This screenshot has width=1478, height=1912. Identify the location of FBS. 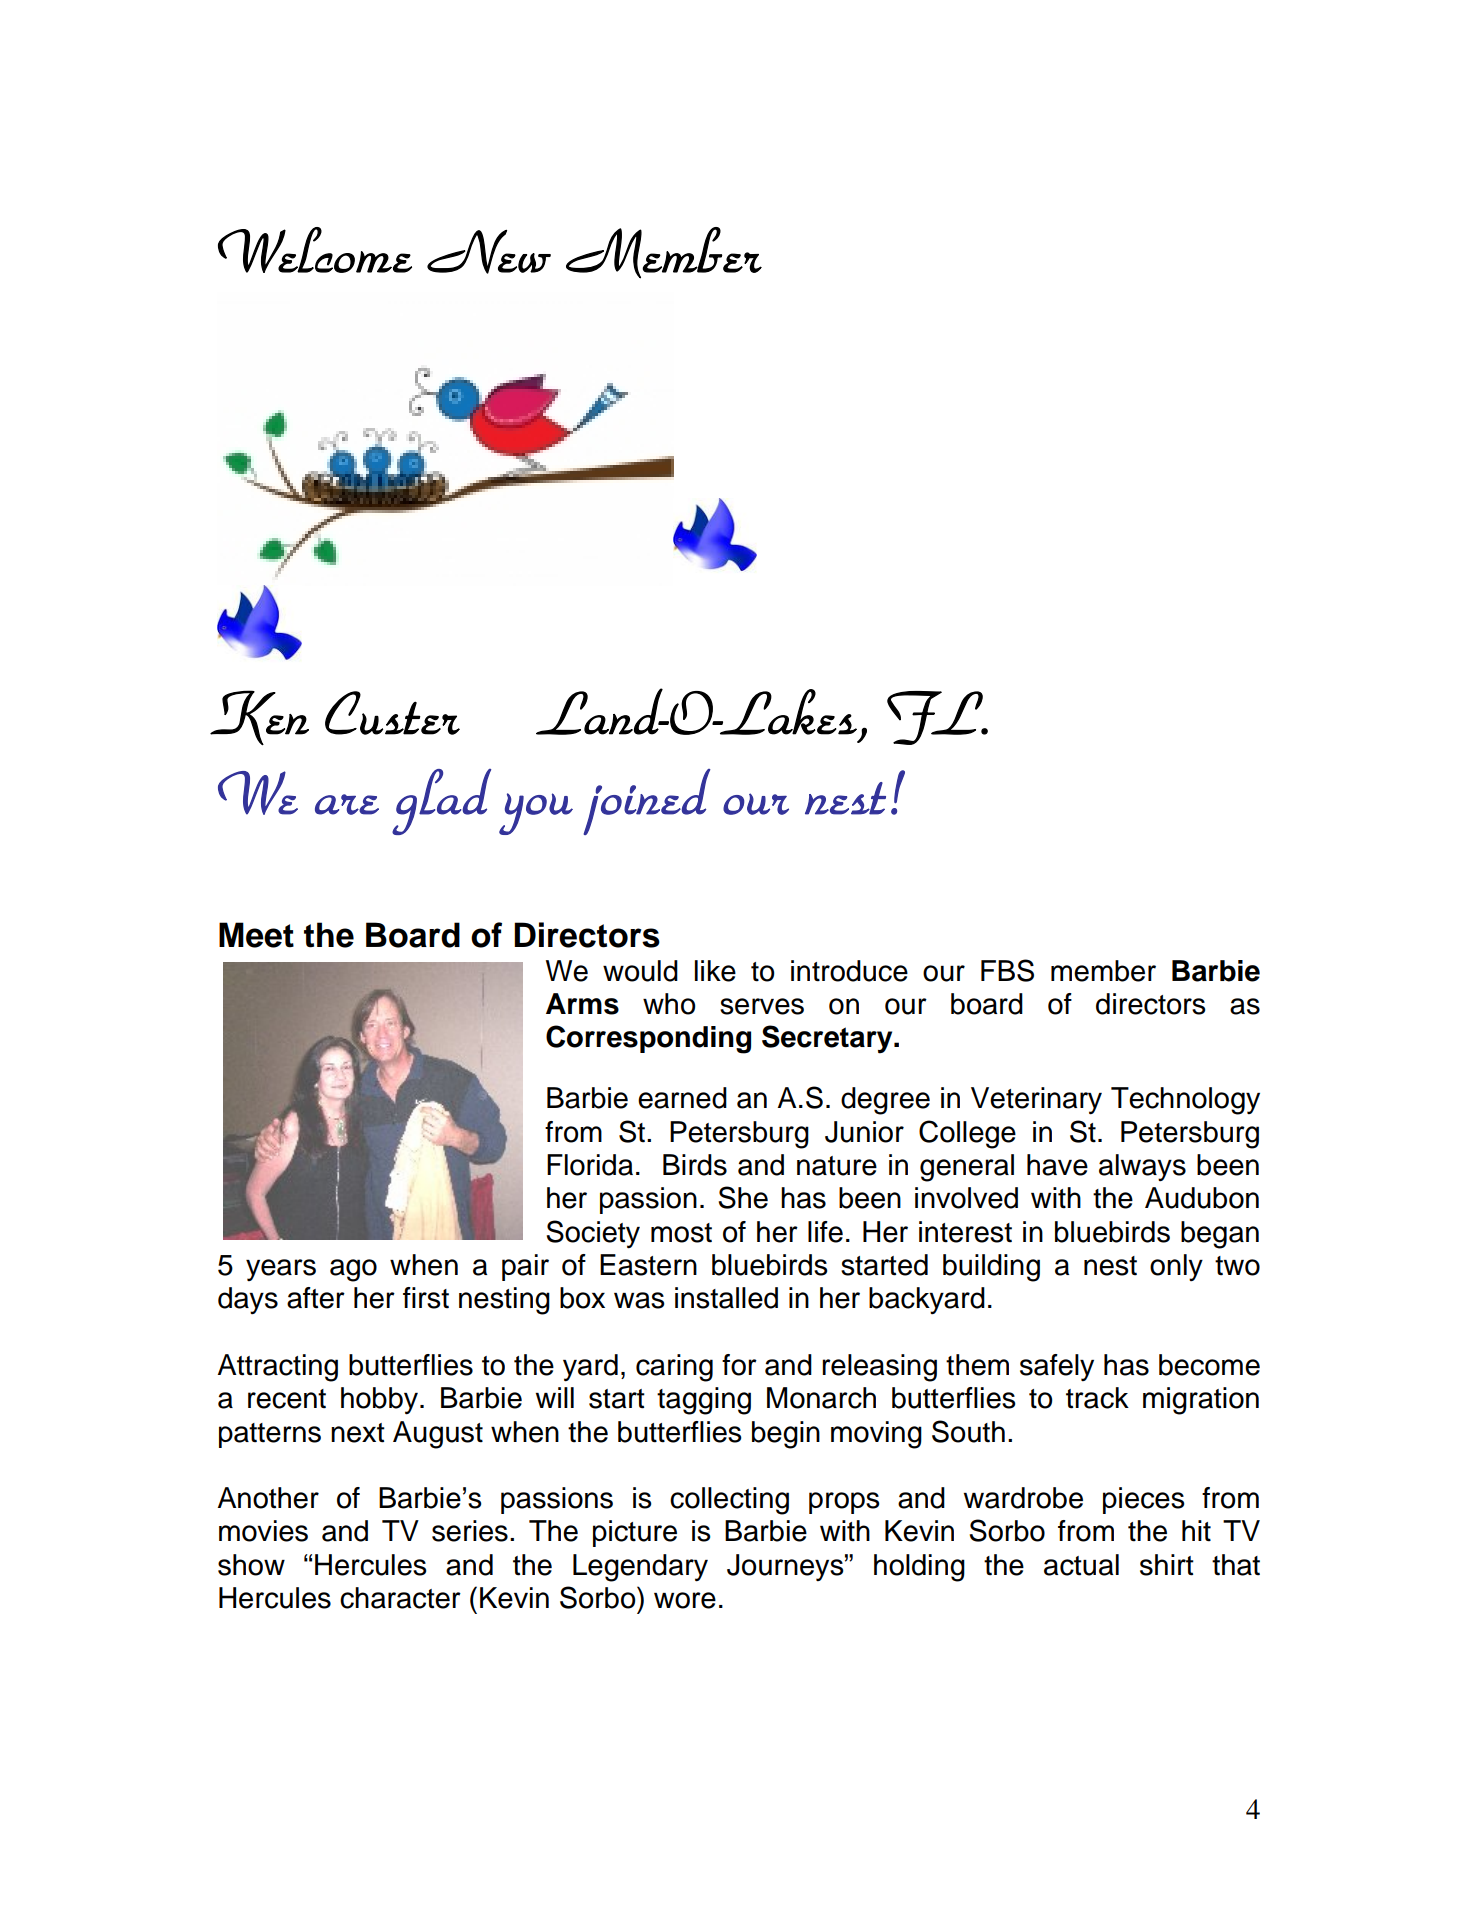
(1007, 970).
